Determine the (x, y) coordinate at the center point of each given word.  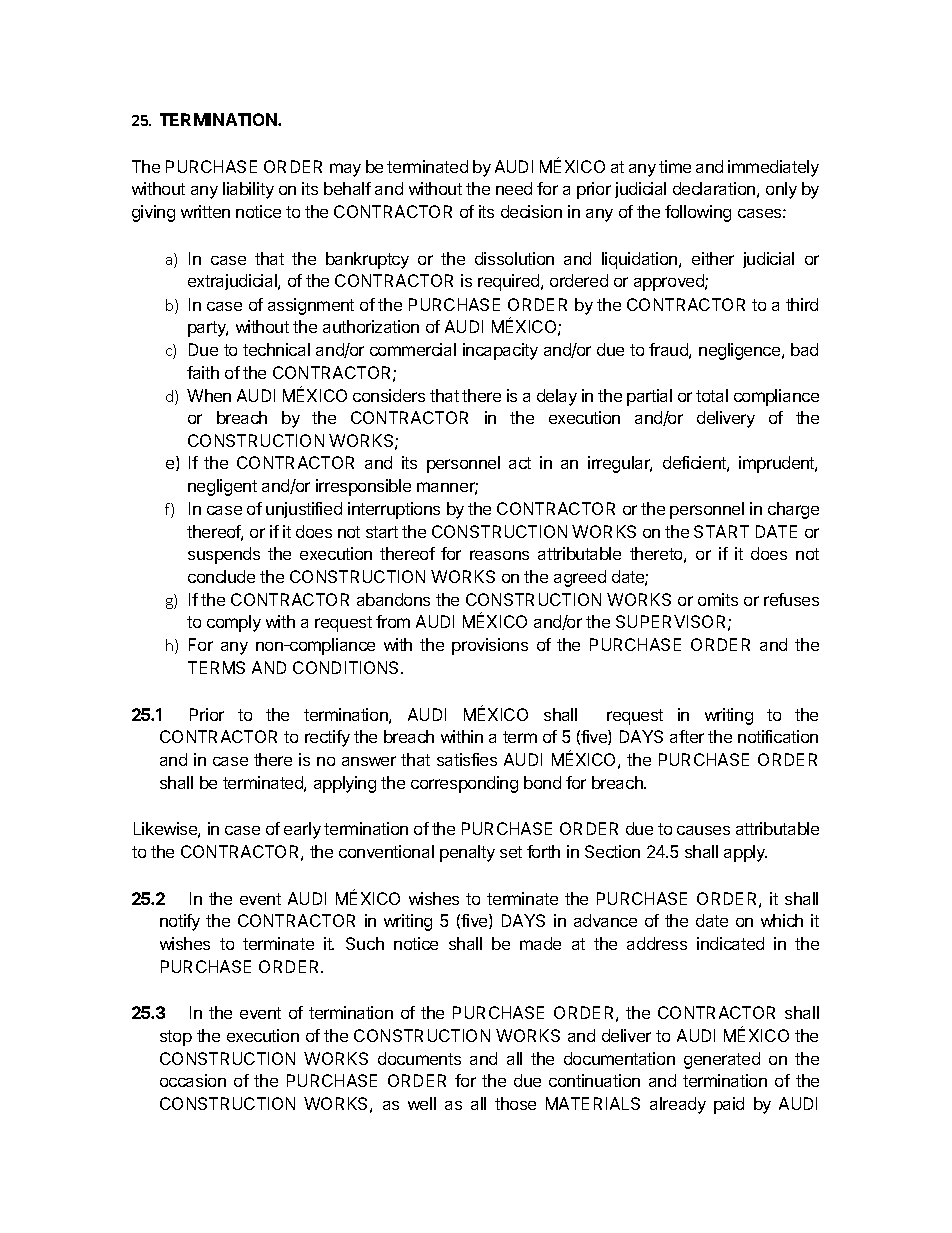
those (515, 1103)
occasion (193, 1080)
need (514, 188)
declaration (714, 188)
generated (722, 1060)
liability (248, 190)
